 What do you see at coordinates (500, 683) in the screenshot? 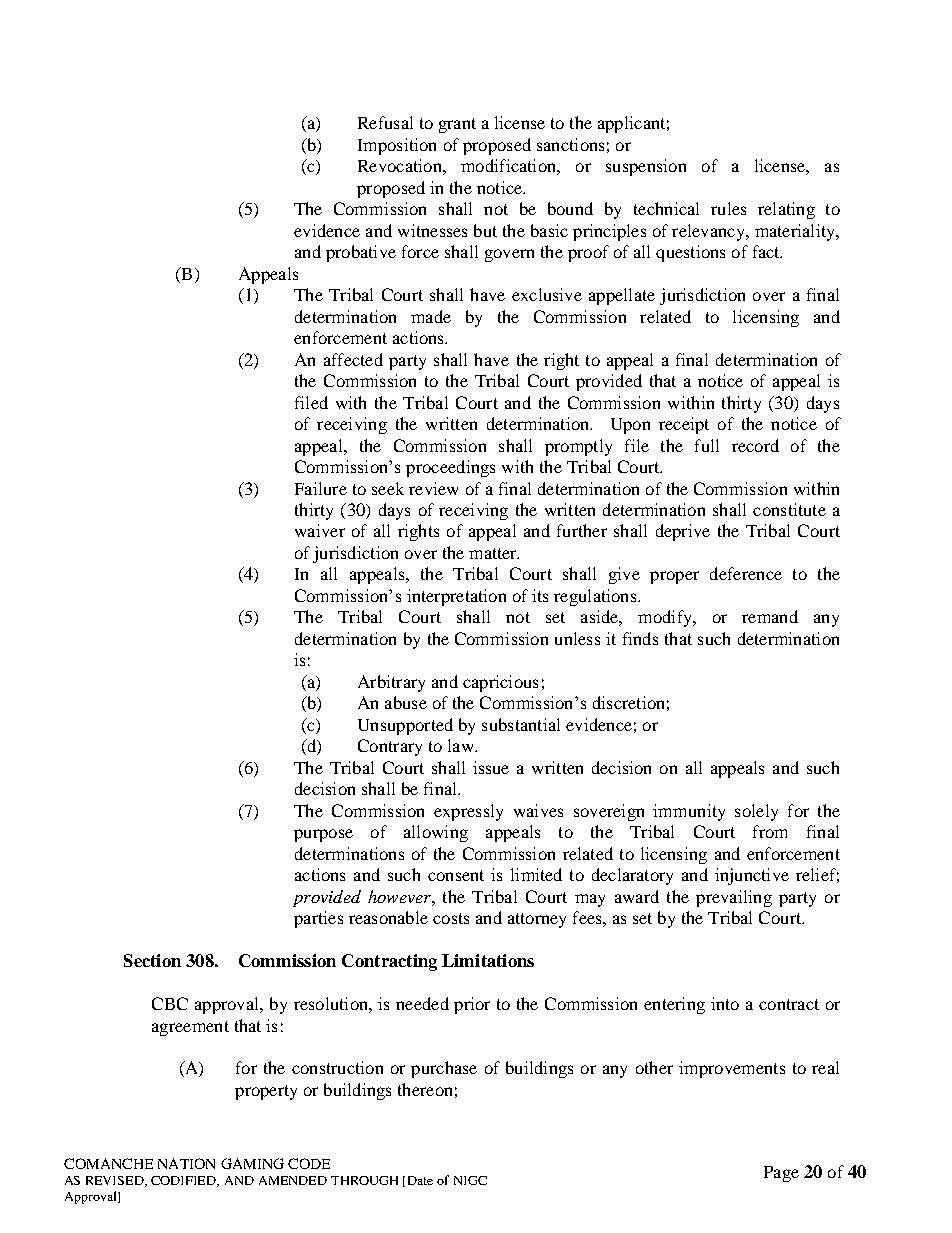
I see `capricious` at bounding box center [500, 683].
